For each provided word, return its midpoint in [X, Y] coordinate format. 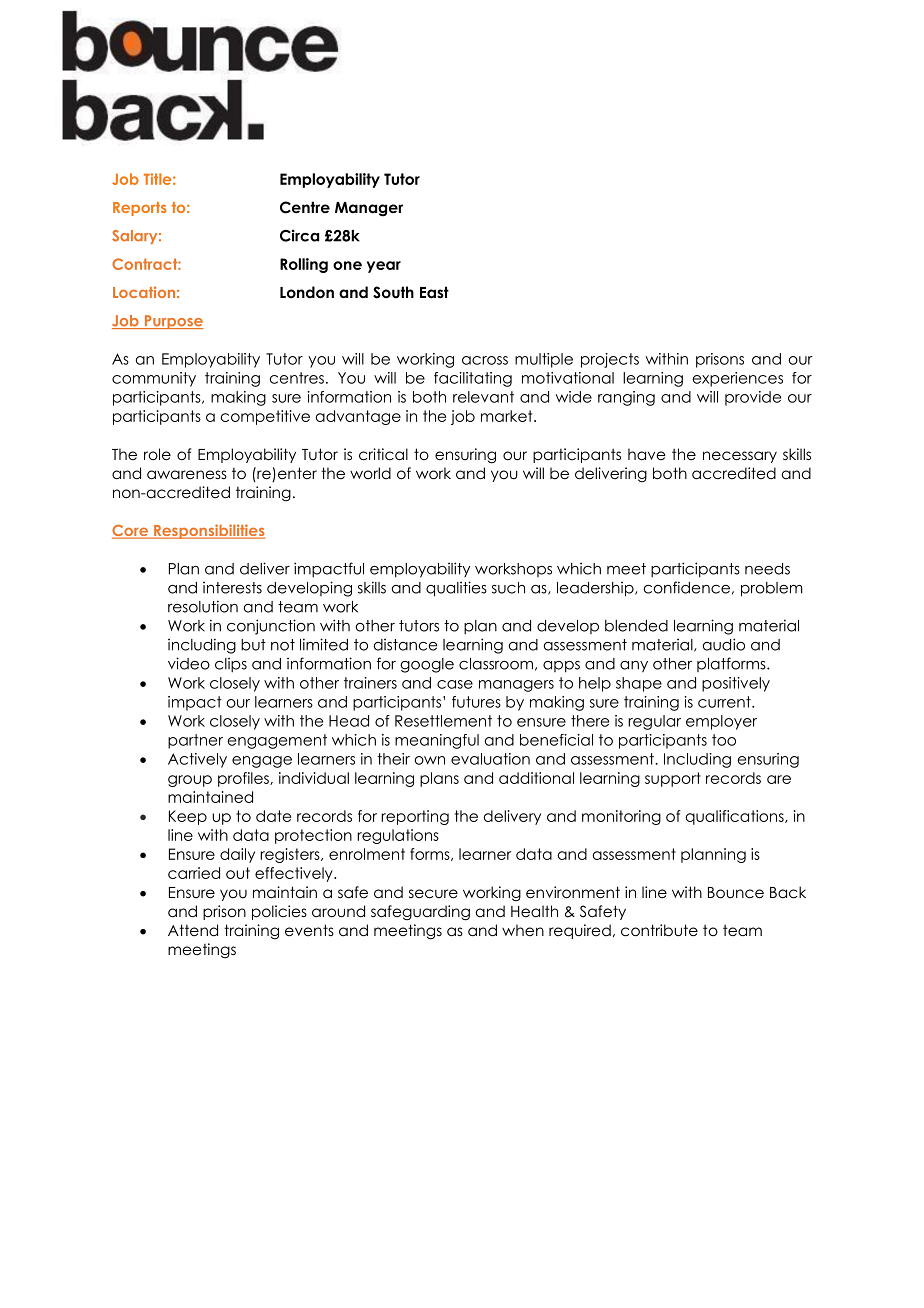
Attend [193, 930]
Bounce [736, 893]
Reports [140, 209]
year [384, 267]
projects [610, 360]
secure [433, 894]
